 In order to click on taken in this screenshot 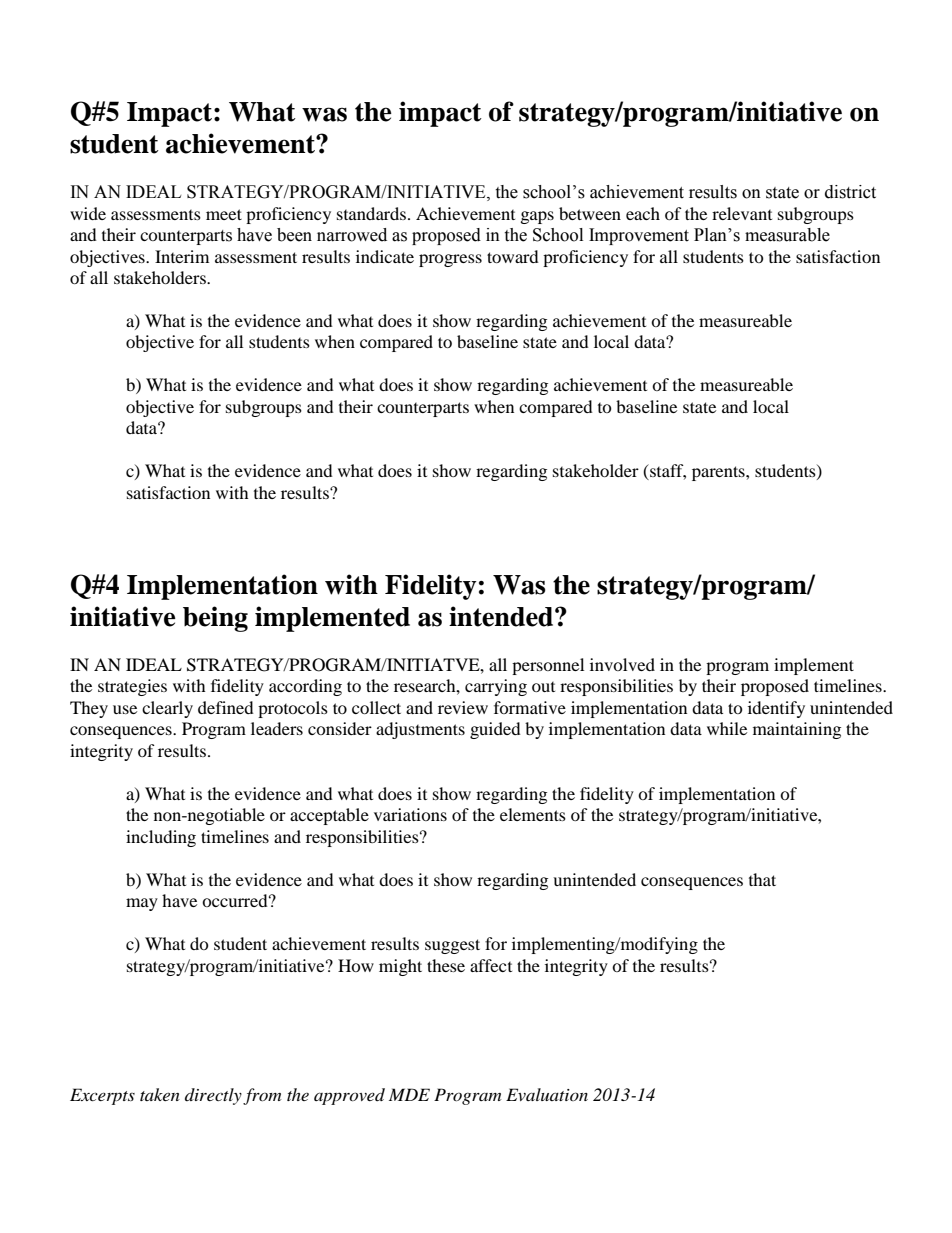, I will do `click(160, 1094)`.
